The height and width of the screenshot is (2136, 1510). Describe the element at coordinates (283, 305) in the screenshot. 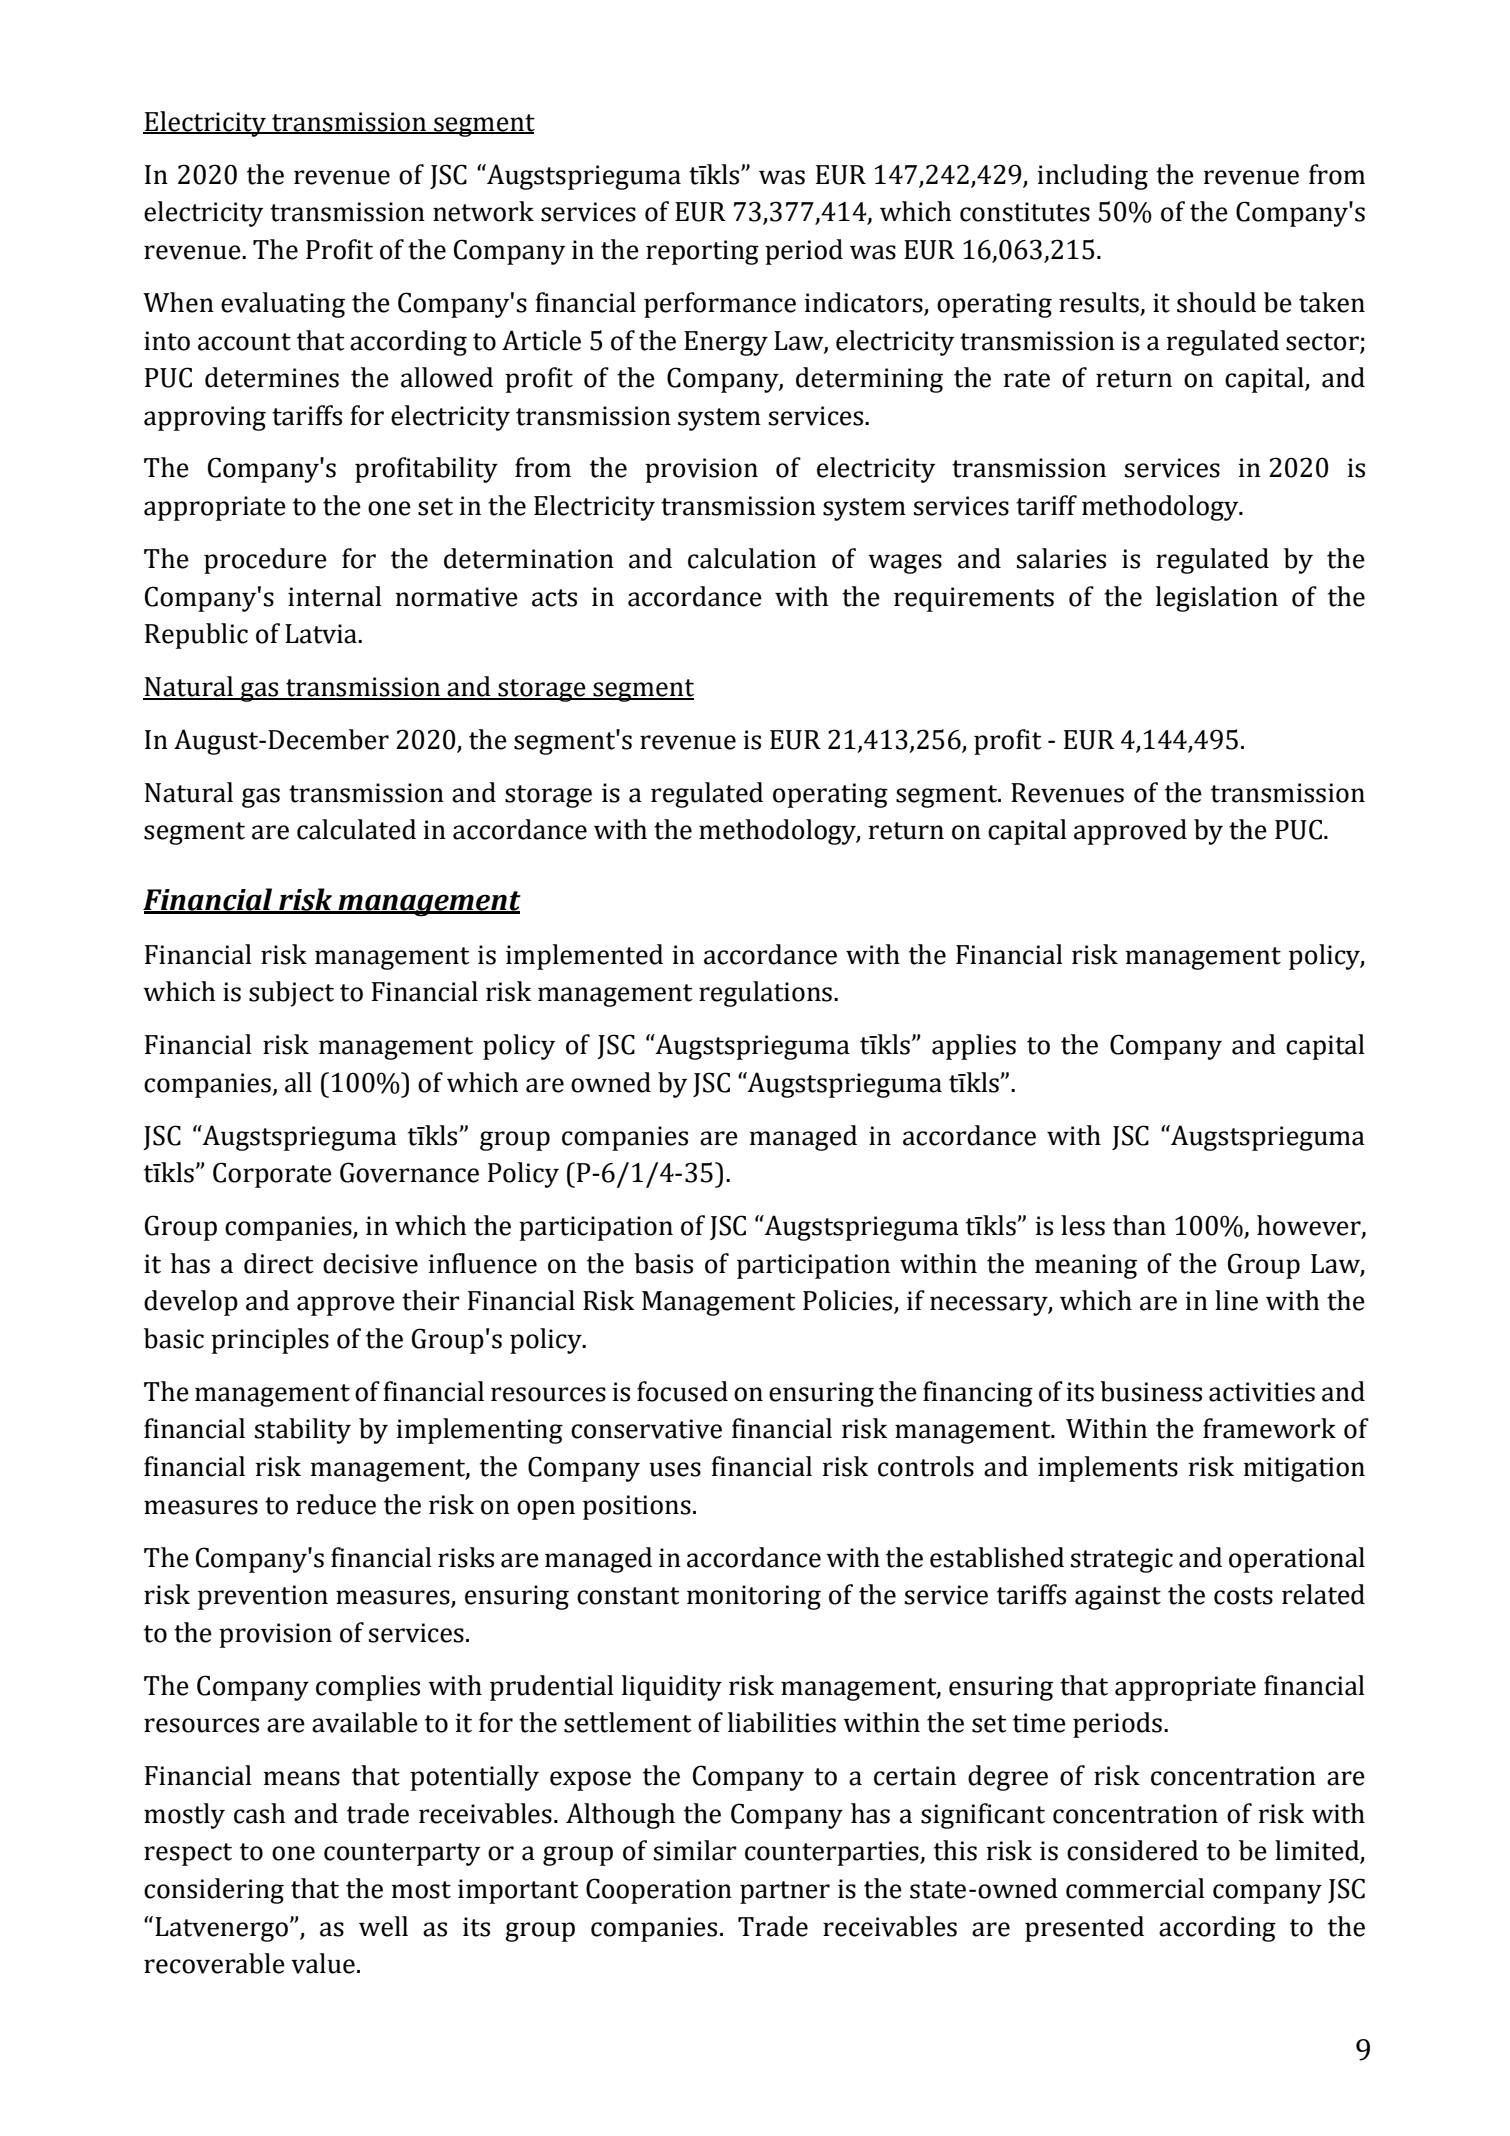

I see `evaluating` at that location.
